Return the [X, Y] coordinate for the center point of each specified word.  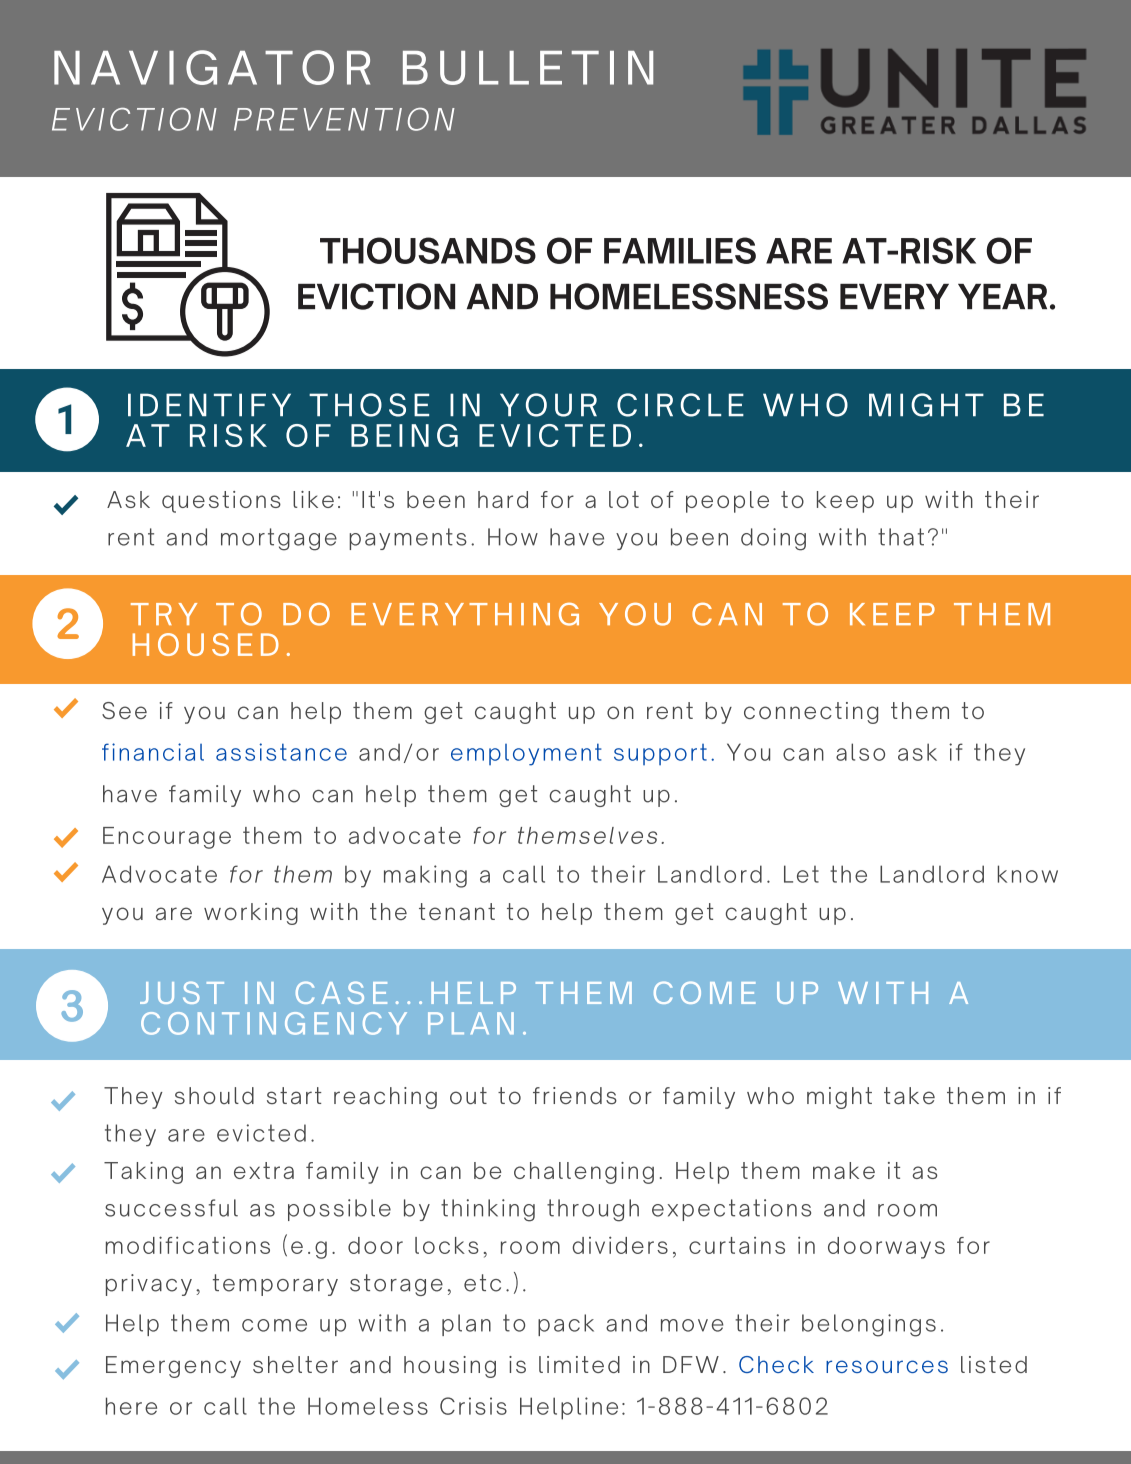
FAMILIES [680, 250]
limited [579, 1364]
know [1028, 874]
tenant [457, 911]
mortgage [279, 539]
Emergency [173, 1367]
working [251, 914]
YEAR [1002, 296]
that [901, 537]
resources [887, 1366]
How [513, 537]
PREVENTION [344, 119]
